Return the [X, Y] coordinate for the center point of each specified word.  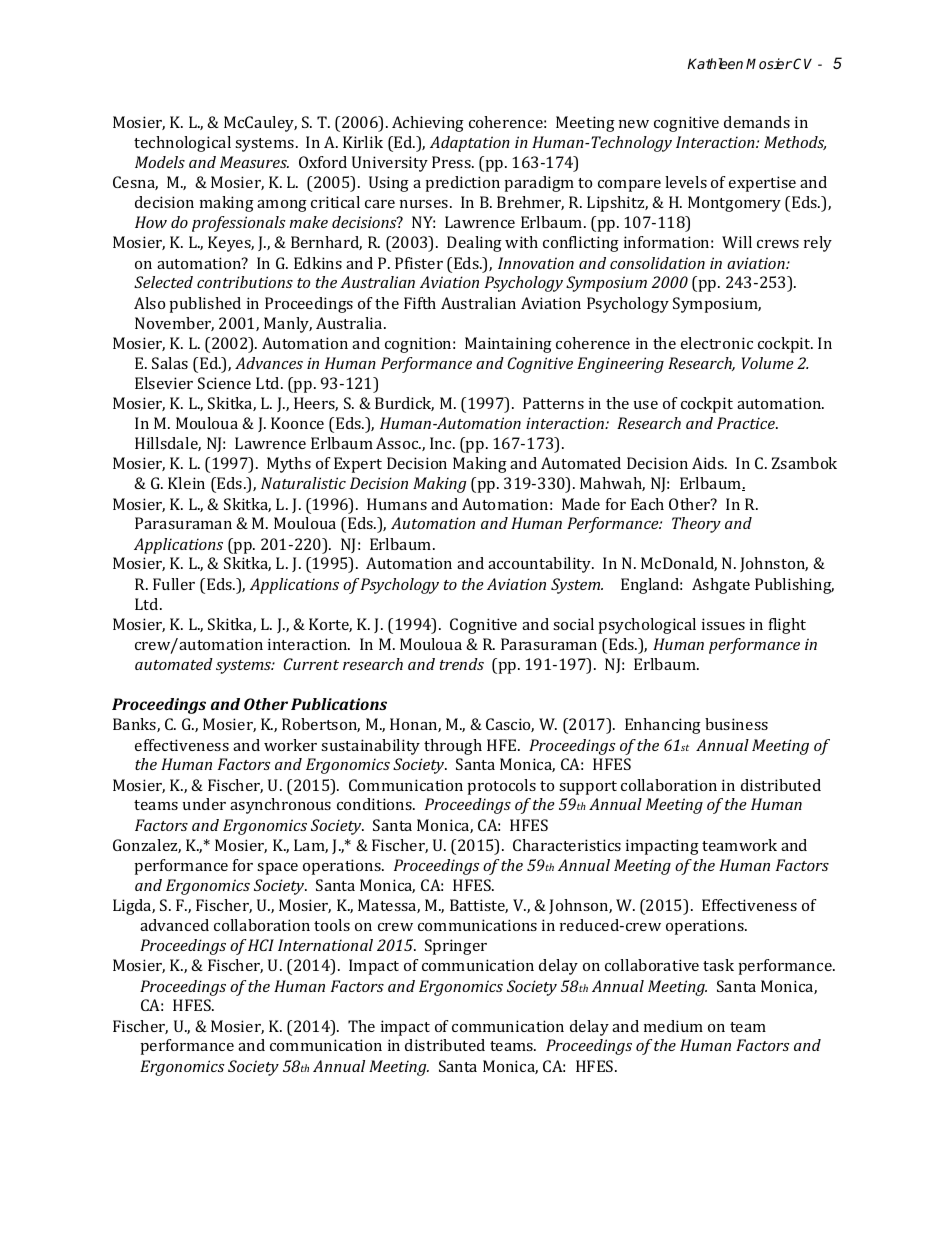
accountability [541, 565]
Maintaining [508, 345]
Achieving [428, 124]
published [205, 305]
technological [182, 144]
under [204, 804]
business [736, 724]
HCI [261, 945]
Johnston [774, 564]
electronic [717, 343]
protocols [501, 787]
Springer [456, 947]
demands [757, 122]
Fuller [174, 584]
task [718, 965]
